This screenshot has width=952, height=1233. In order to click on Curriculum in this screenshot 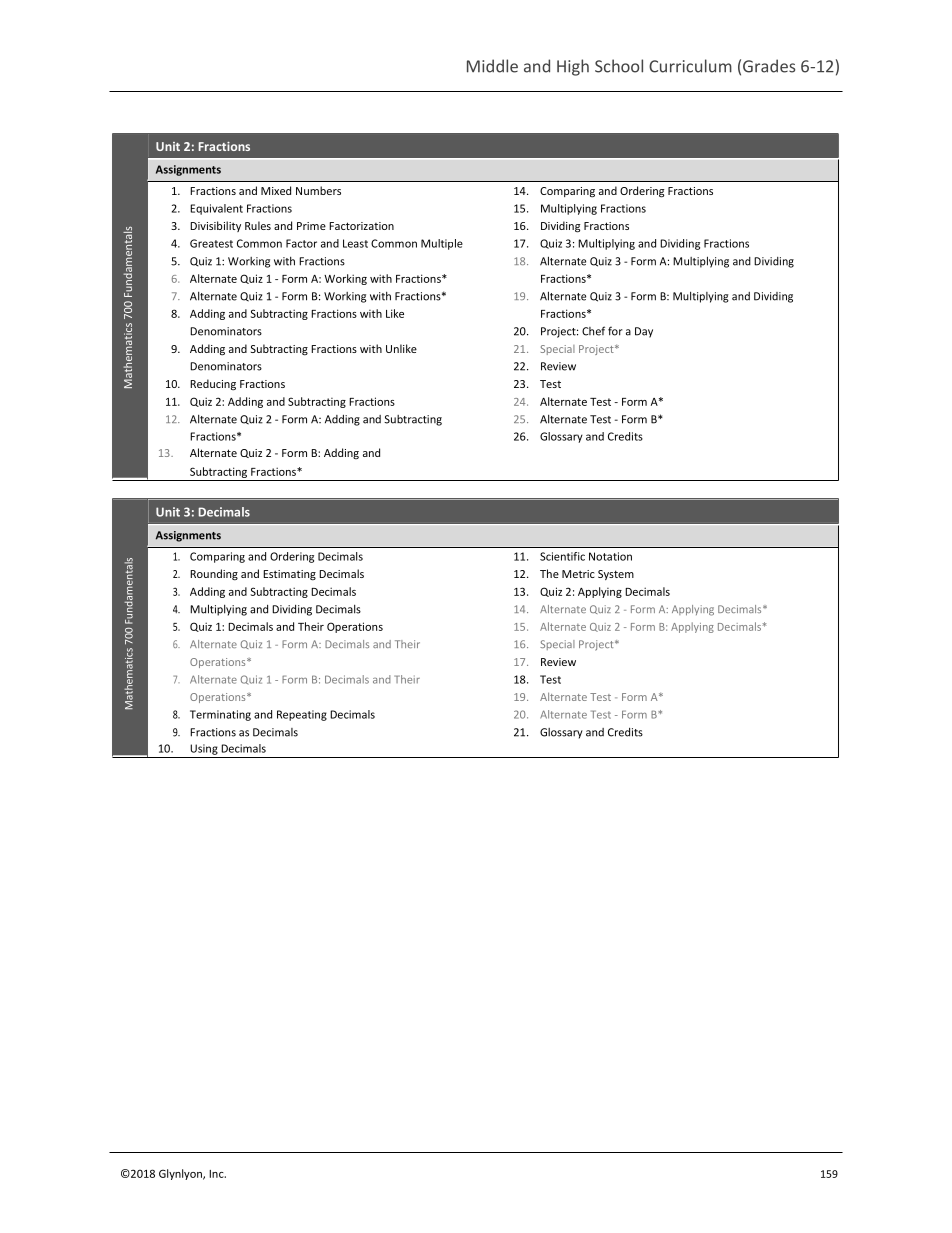, I will do `click(690, 66)`.
